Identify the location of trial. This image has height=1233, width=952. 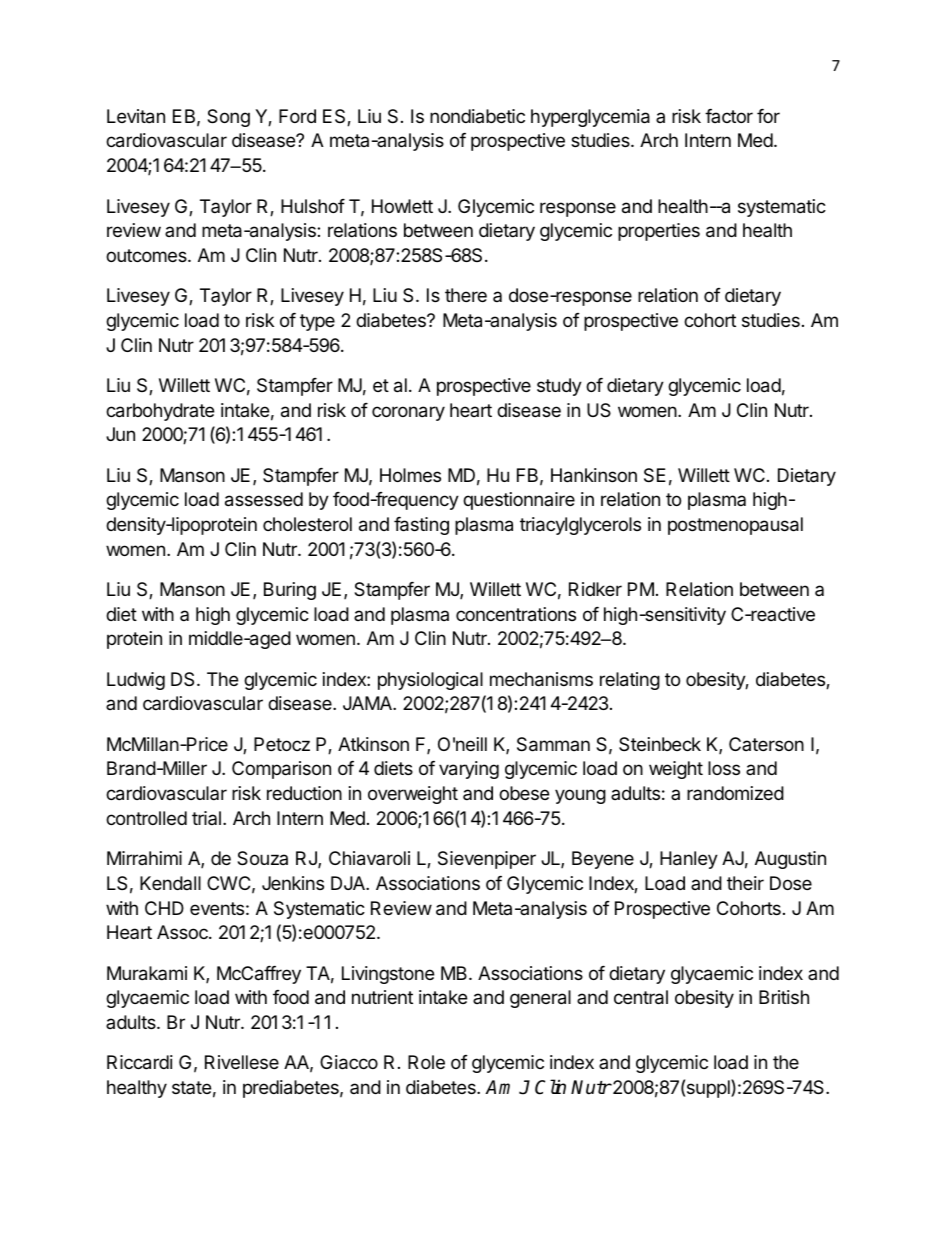
(206, 818).
